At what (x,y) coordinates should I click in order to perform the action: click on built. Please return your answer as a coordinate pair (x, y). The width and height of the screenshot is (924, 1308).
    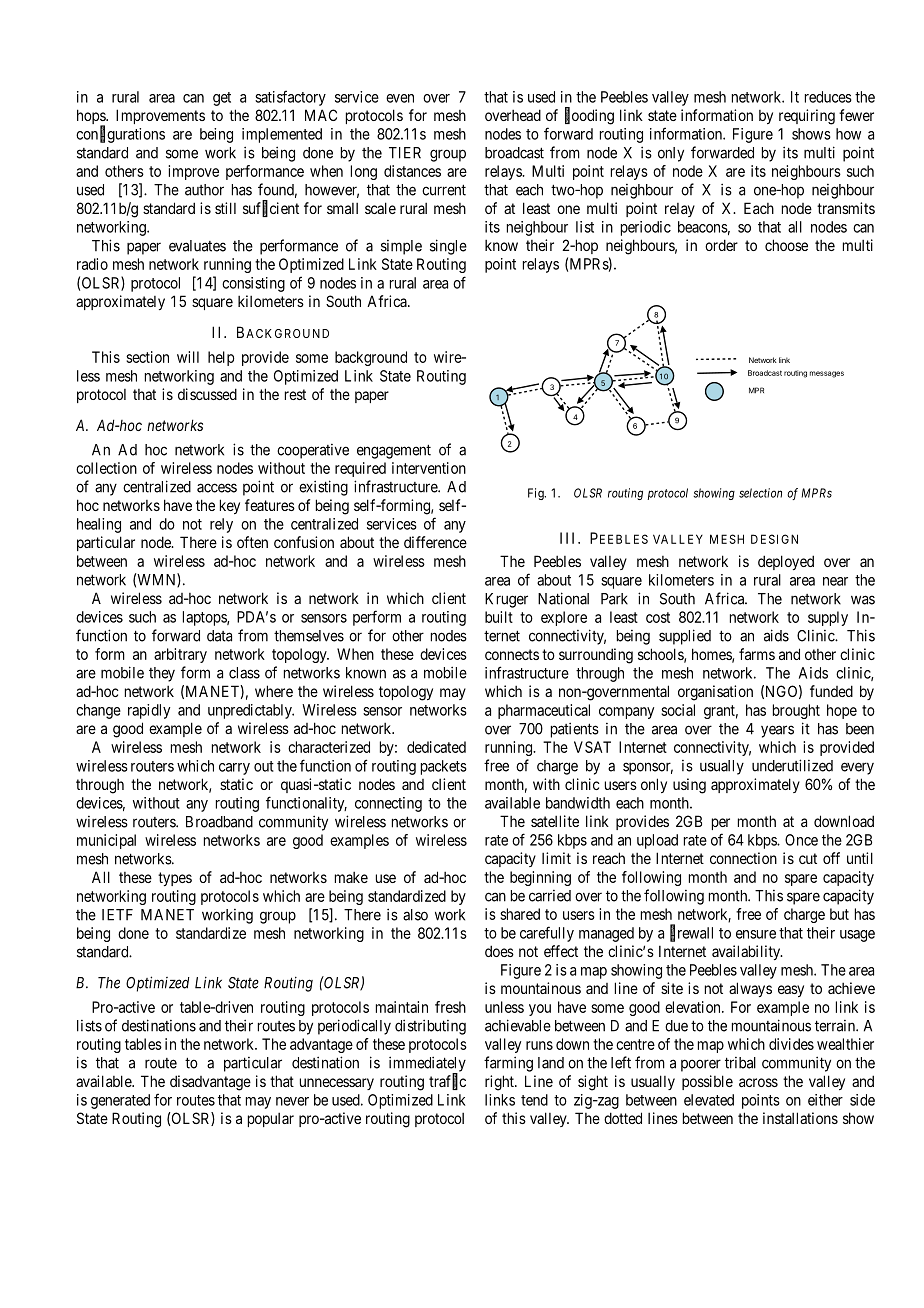
    Looking at the image, I should click on (499, 617).
